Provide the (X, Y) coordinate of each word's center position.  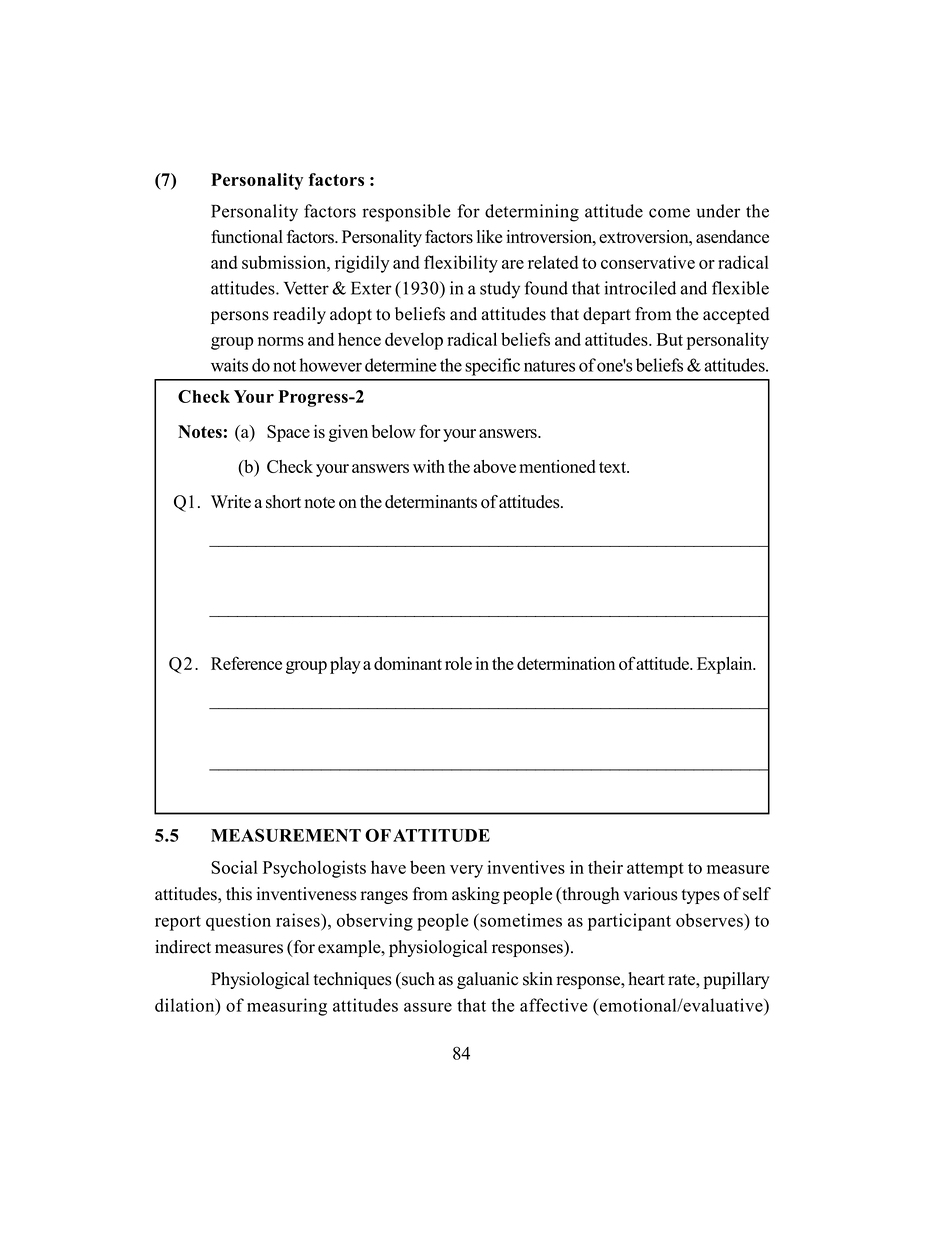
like (489, 236)
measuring (287, 1007)
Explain (726, 665)
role (458, 663)
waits (229, 365)
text (614, 467)
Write (231, 501)
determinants (431, 502)
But (670, 339)
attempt (655, 870)
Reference (246, 663)
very (466, 871)
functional (247, 237)
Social (234, 867)
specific (492, 367)
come (669, 213)
